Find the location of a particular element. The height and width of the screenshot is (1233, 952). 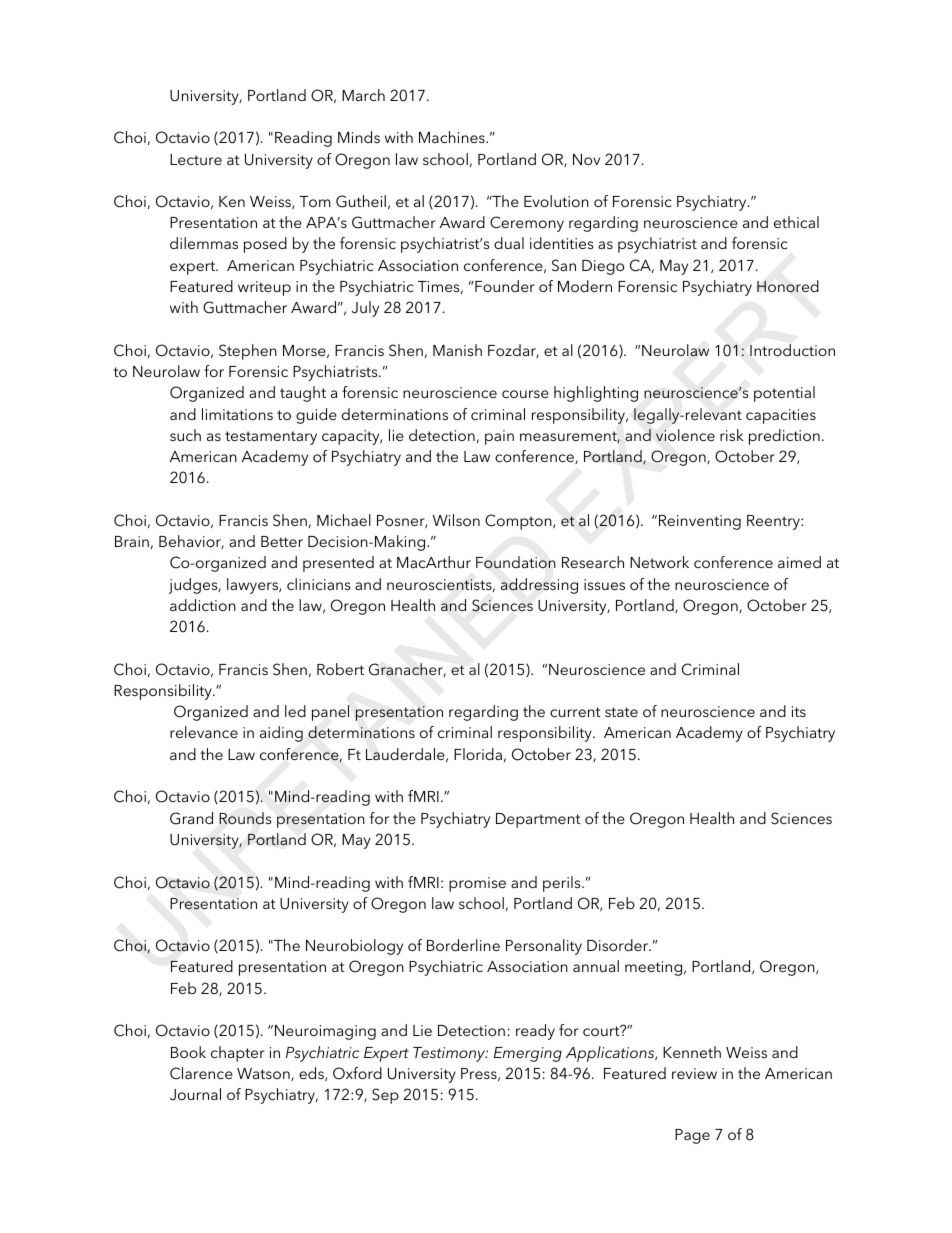

Grand is located at coordinates (191, 818).
